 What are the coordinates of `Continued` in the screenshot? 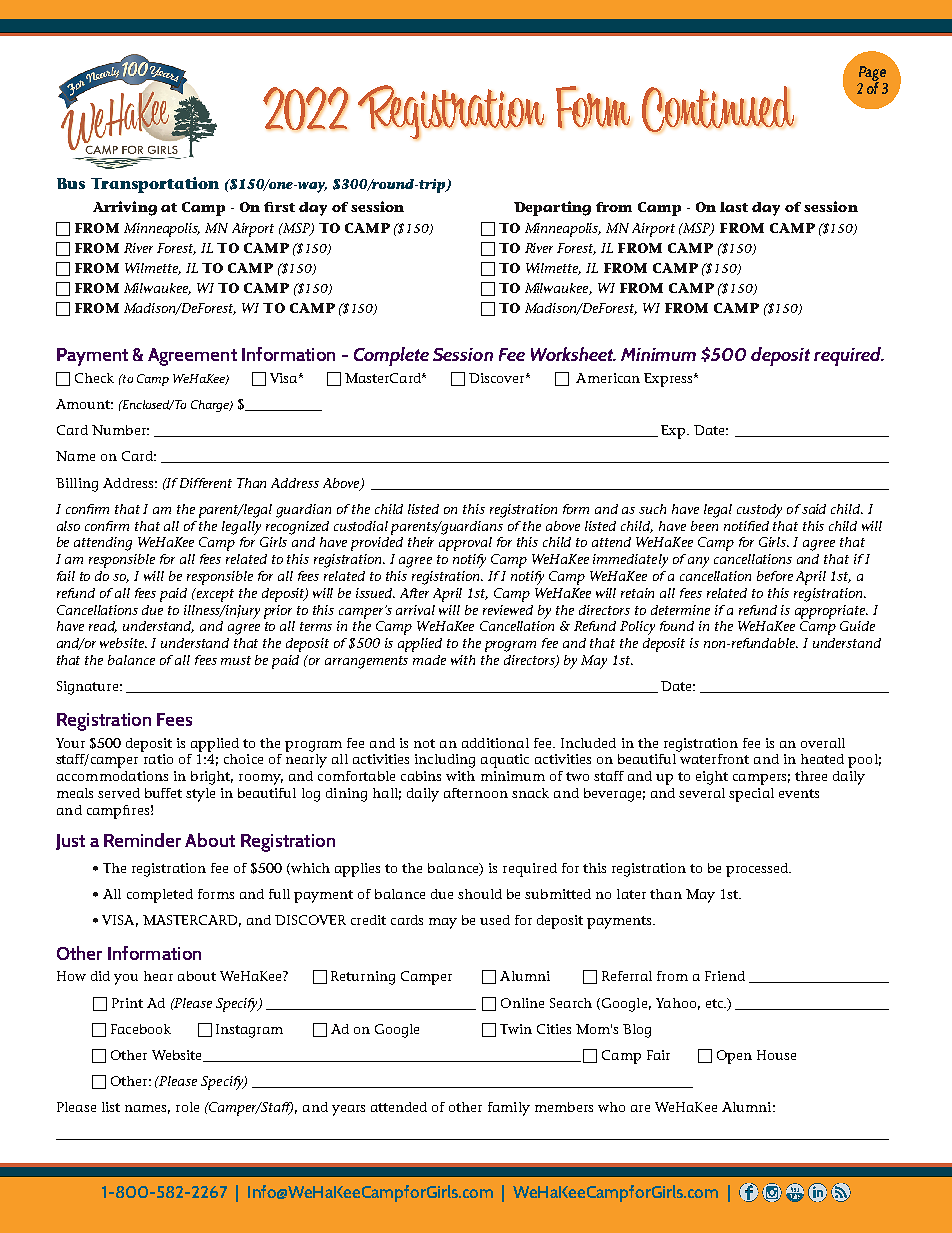 It's located at (718, 109).
